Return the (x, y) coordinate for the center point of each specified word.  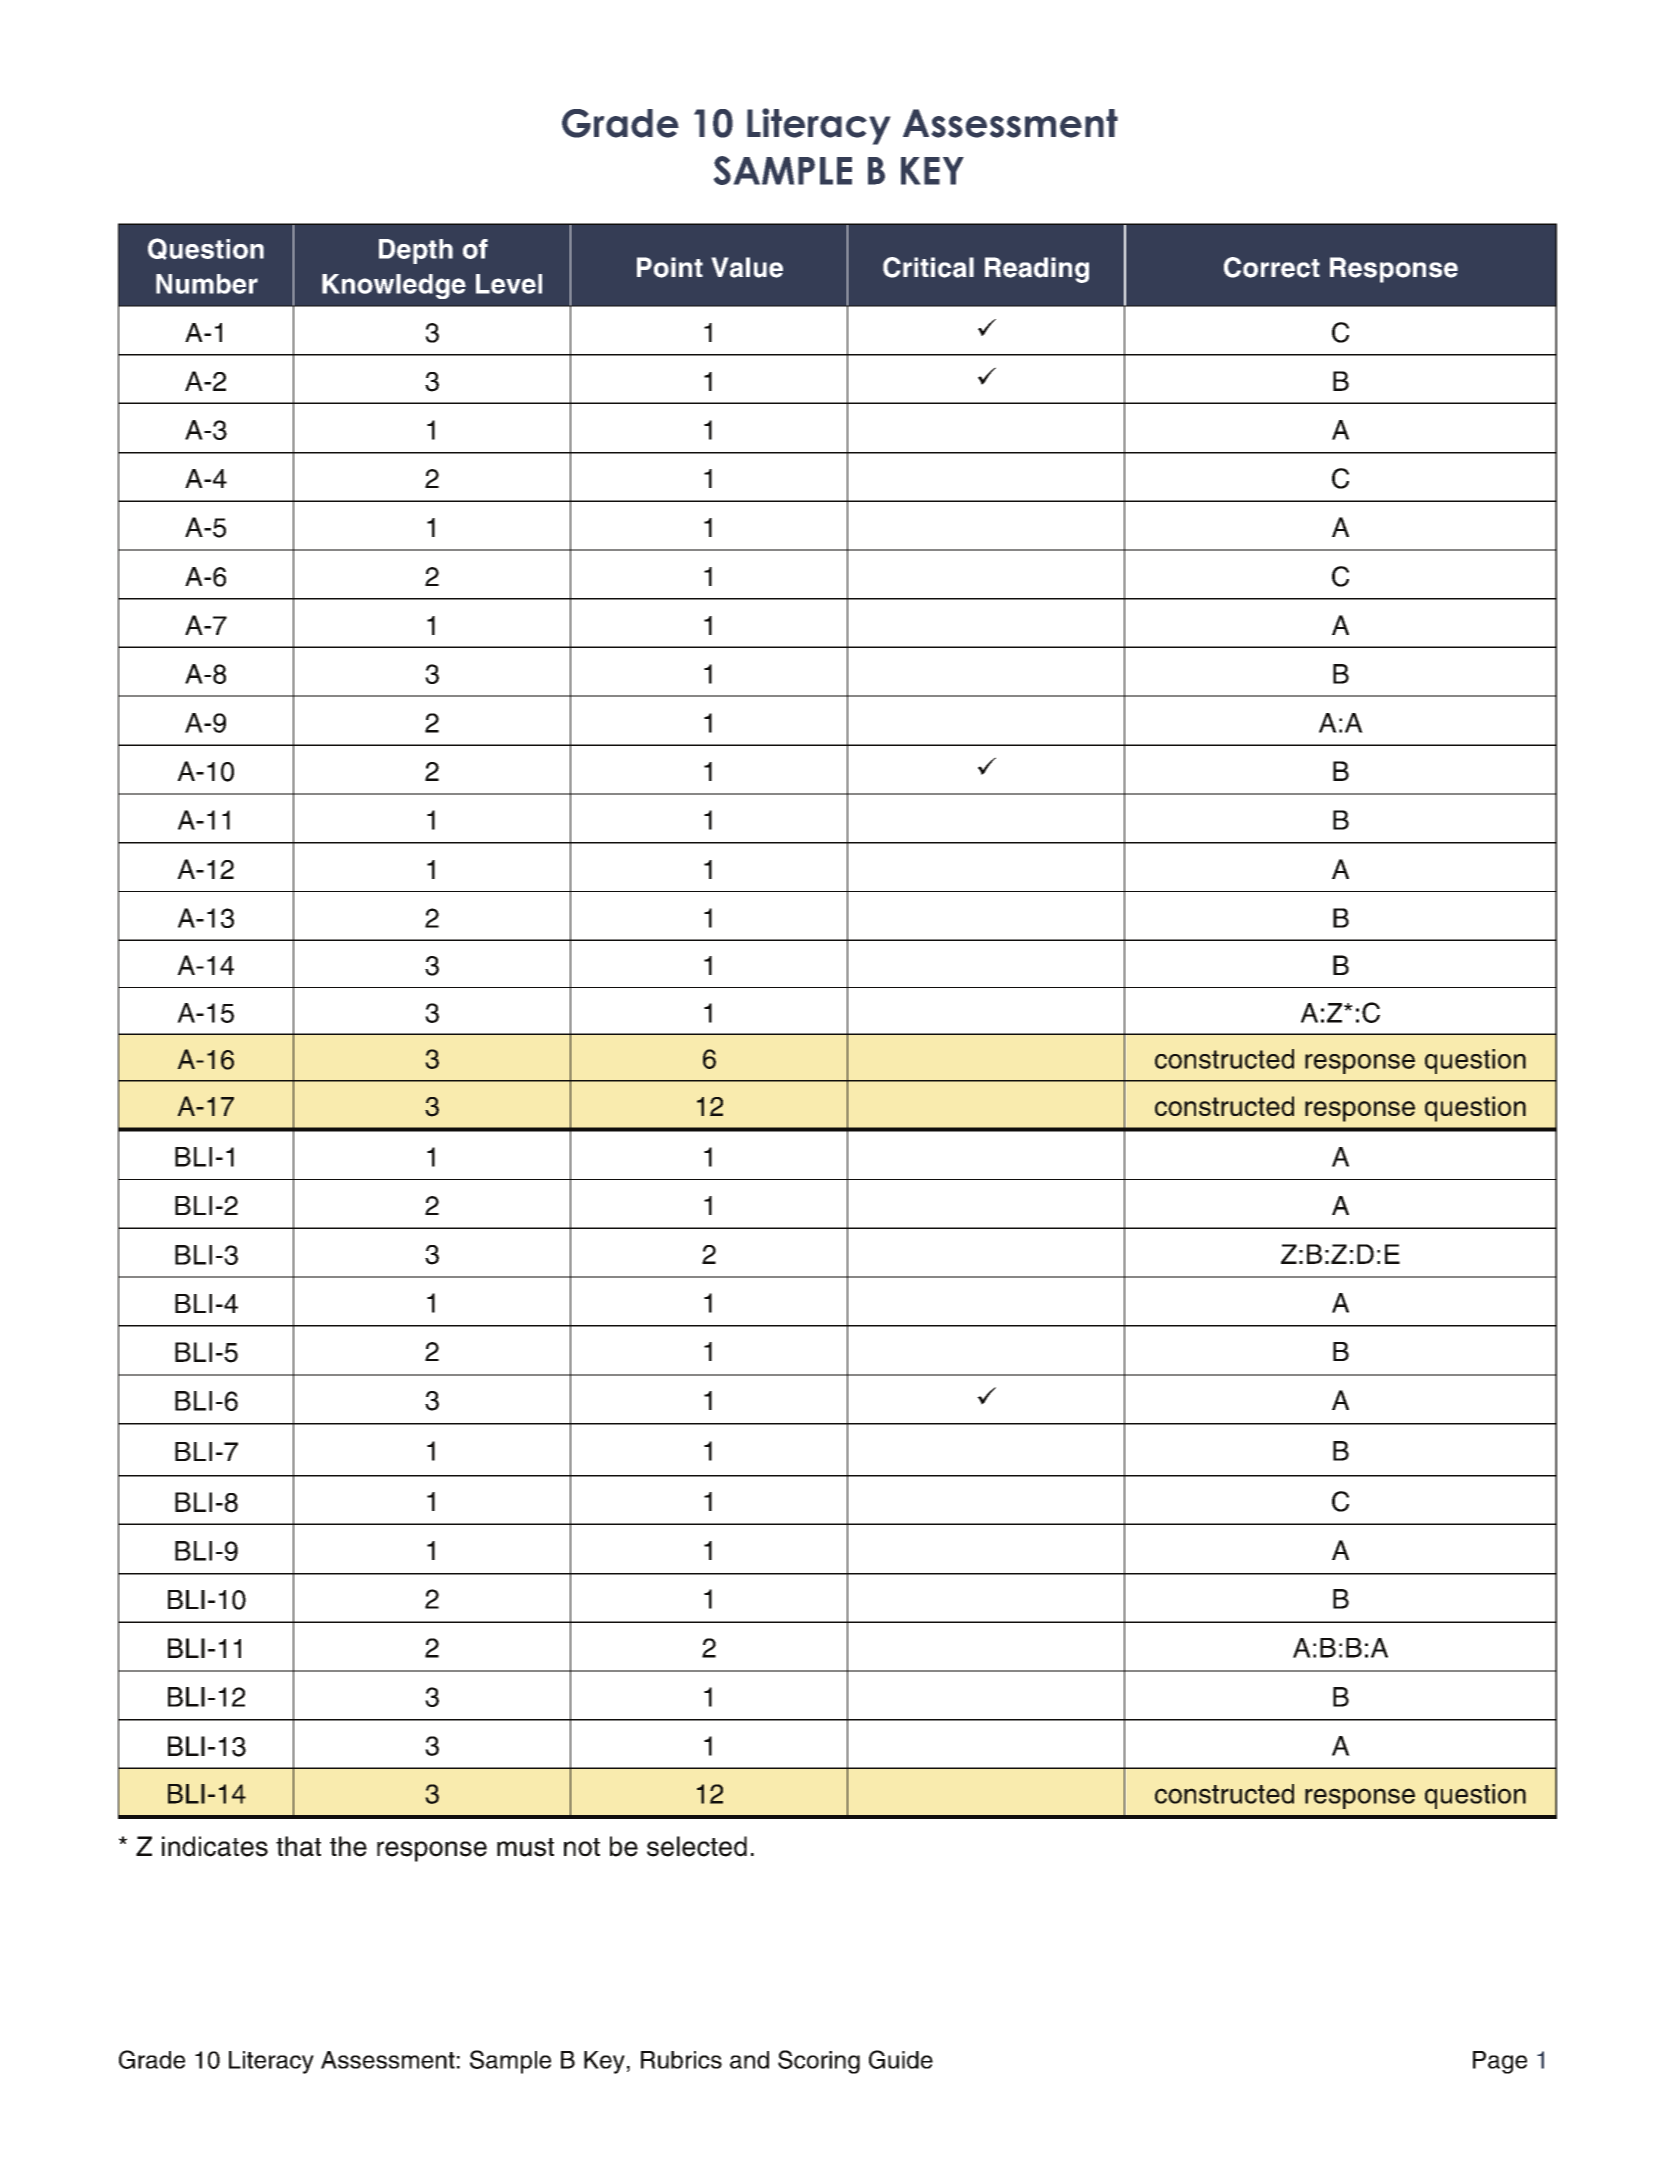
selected (697, 1846)
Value (747, 267)
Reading (1037, 270)
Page (1500, 2062)
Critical (928, 267)
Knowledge (394, 286)
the (348, 1846)
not (582, 1847)
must (525, 1847)
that (298, 1846)
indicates (215, 1846)
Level (509, 284)
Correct (1272, 267)
